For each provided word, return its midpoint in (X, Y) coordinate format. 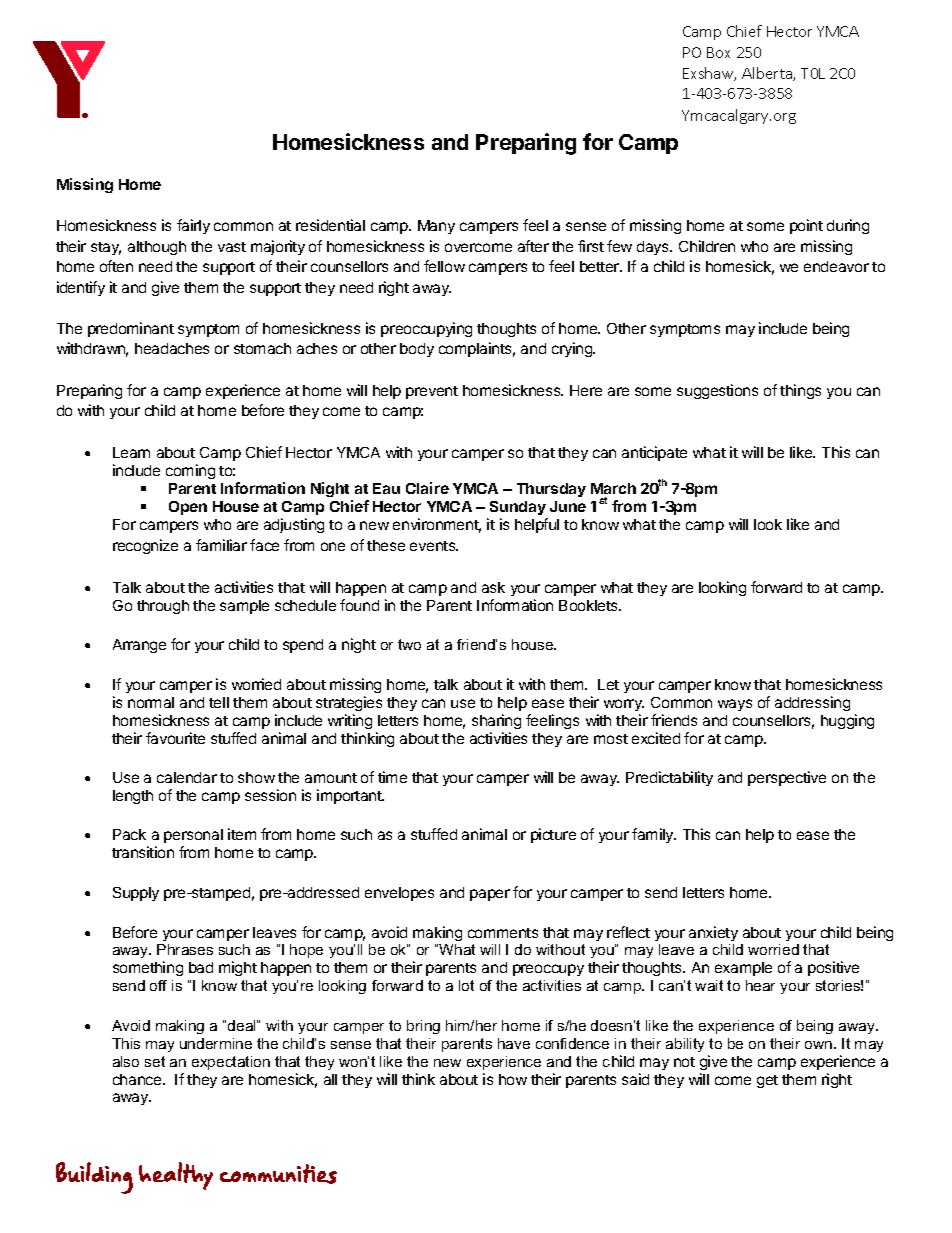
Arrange (139, 646)
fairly (193, 226)
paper (490, 895)
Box (718, 52)
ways (735, 705)
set (155, 1061)
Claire (427, 488)
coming (190, 471)
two (409, 644)
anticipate (654, 453)
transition (143, 852)
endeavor (836, 266)
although (157, 248)
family (654, 835)
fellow (444, 266)
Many (436, 227)
